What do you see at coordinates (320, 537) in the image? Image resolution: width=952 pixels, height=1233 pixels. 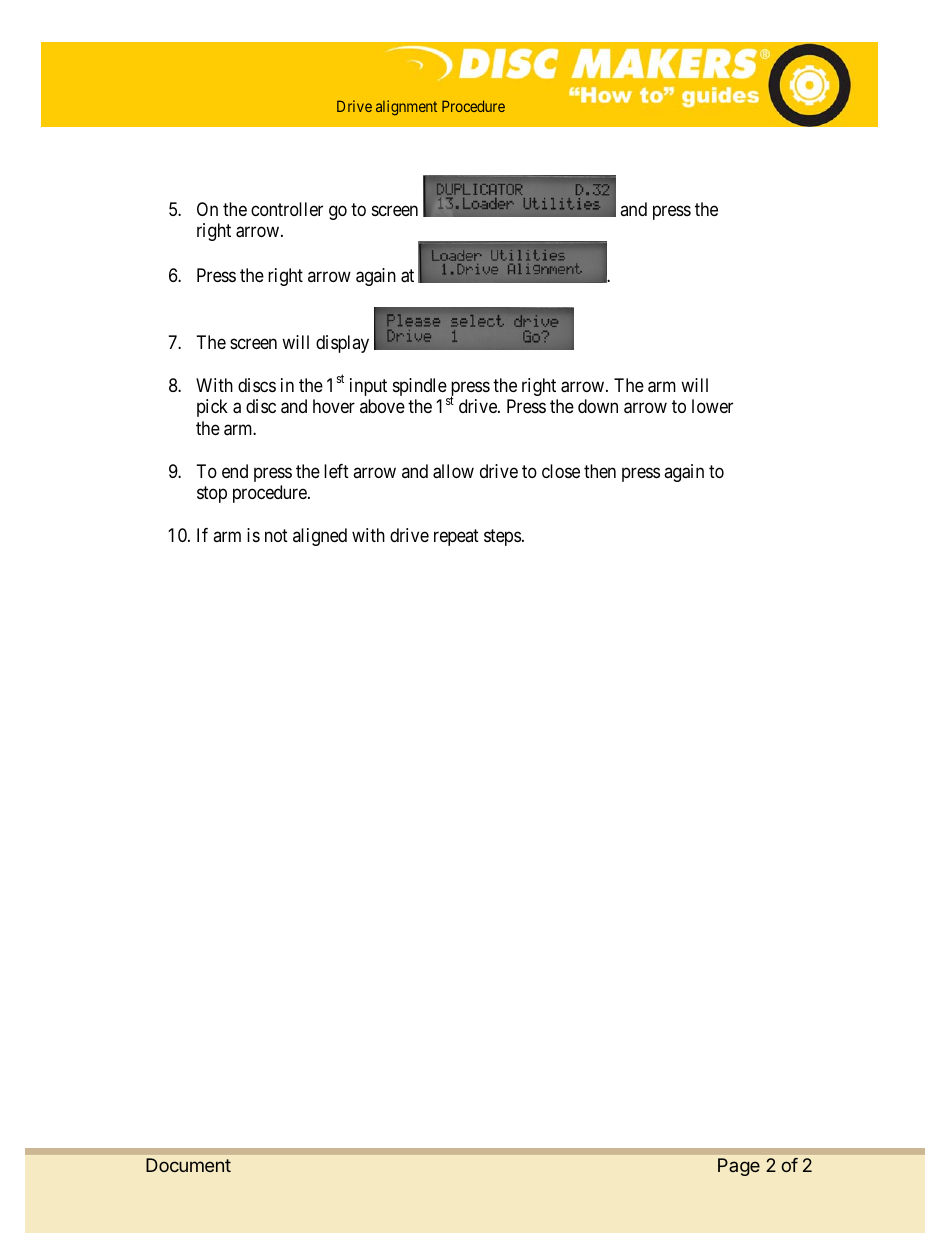 I see `aligned` at bounding box center [320, 537].
